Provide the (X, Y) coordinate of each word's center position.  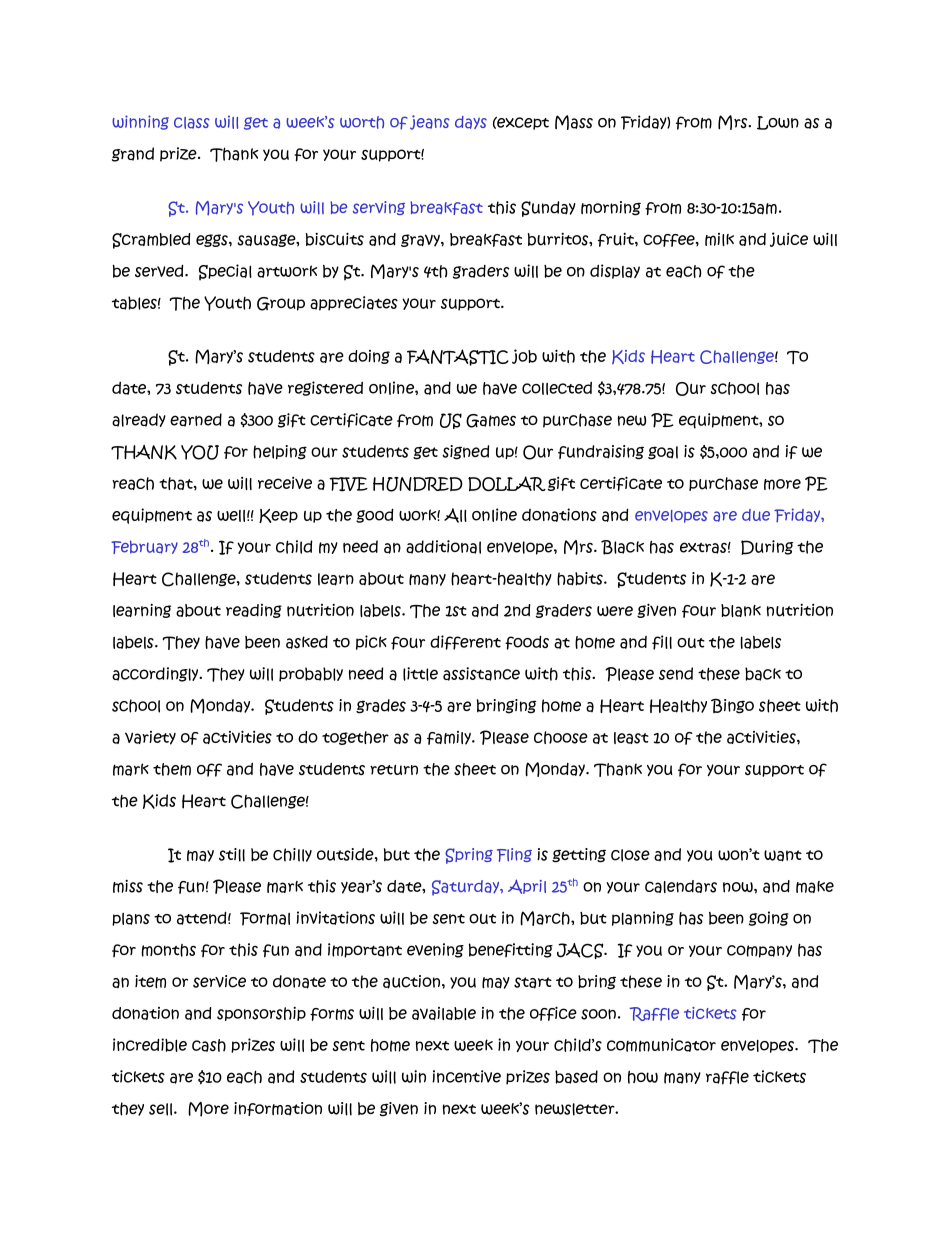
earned (196, 420)
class (192, 123)
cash (209, 1045)
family (450, 738)
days (471, 122)
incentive (466, 1076)
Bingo (732, 706)
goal (663, 453)
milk (719, 239)
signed (465, 452)
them (172, 769)
